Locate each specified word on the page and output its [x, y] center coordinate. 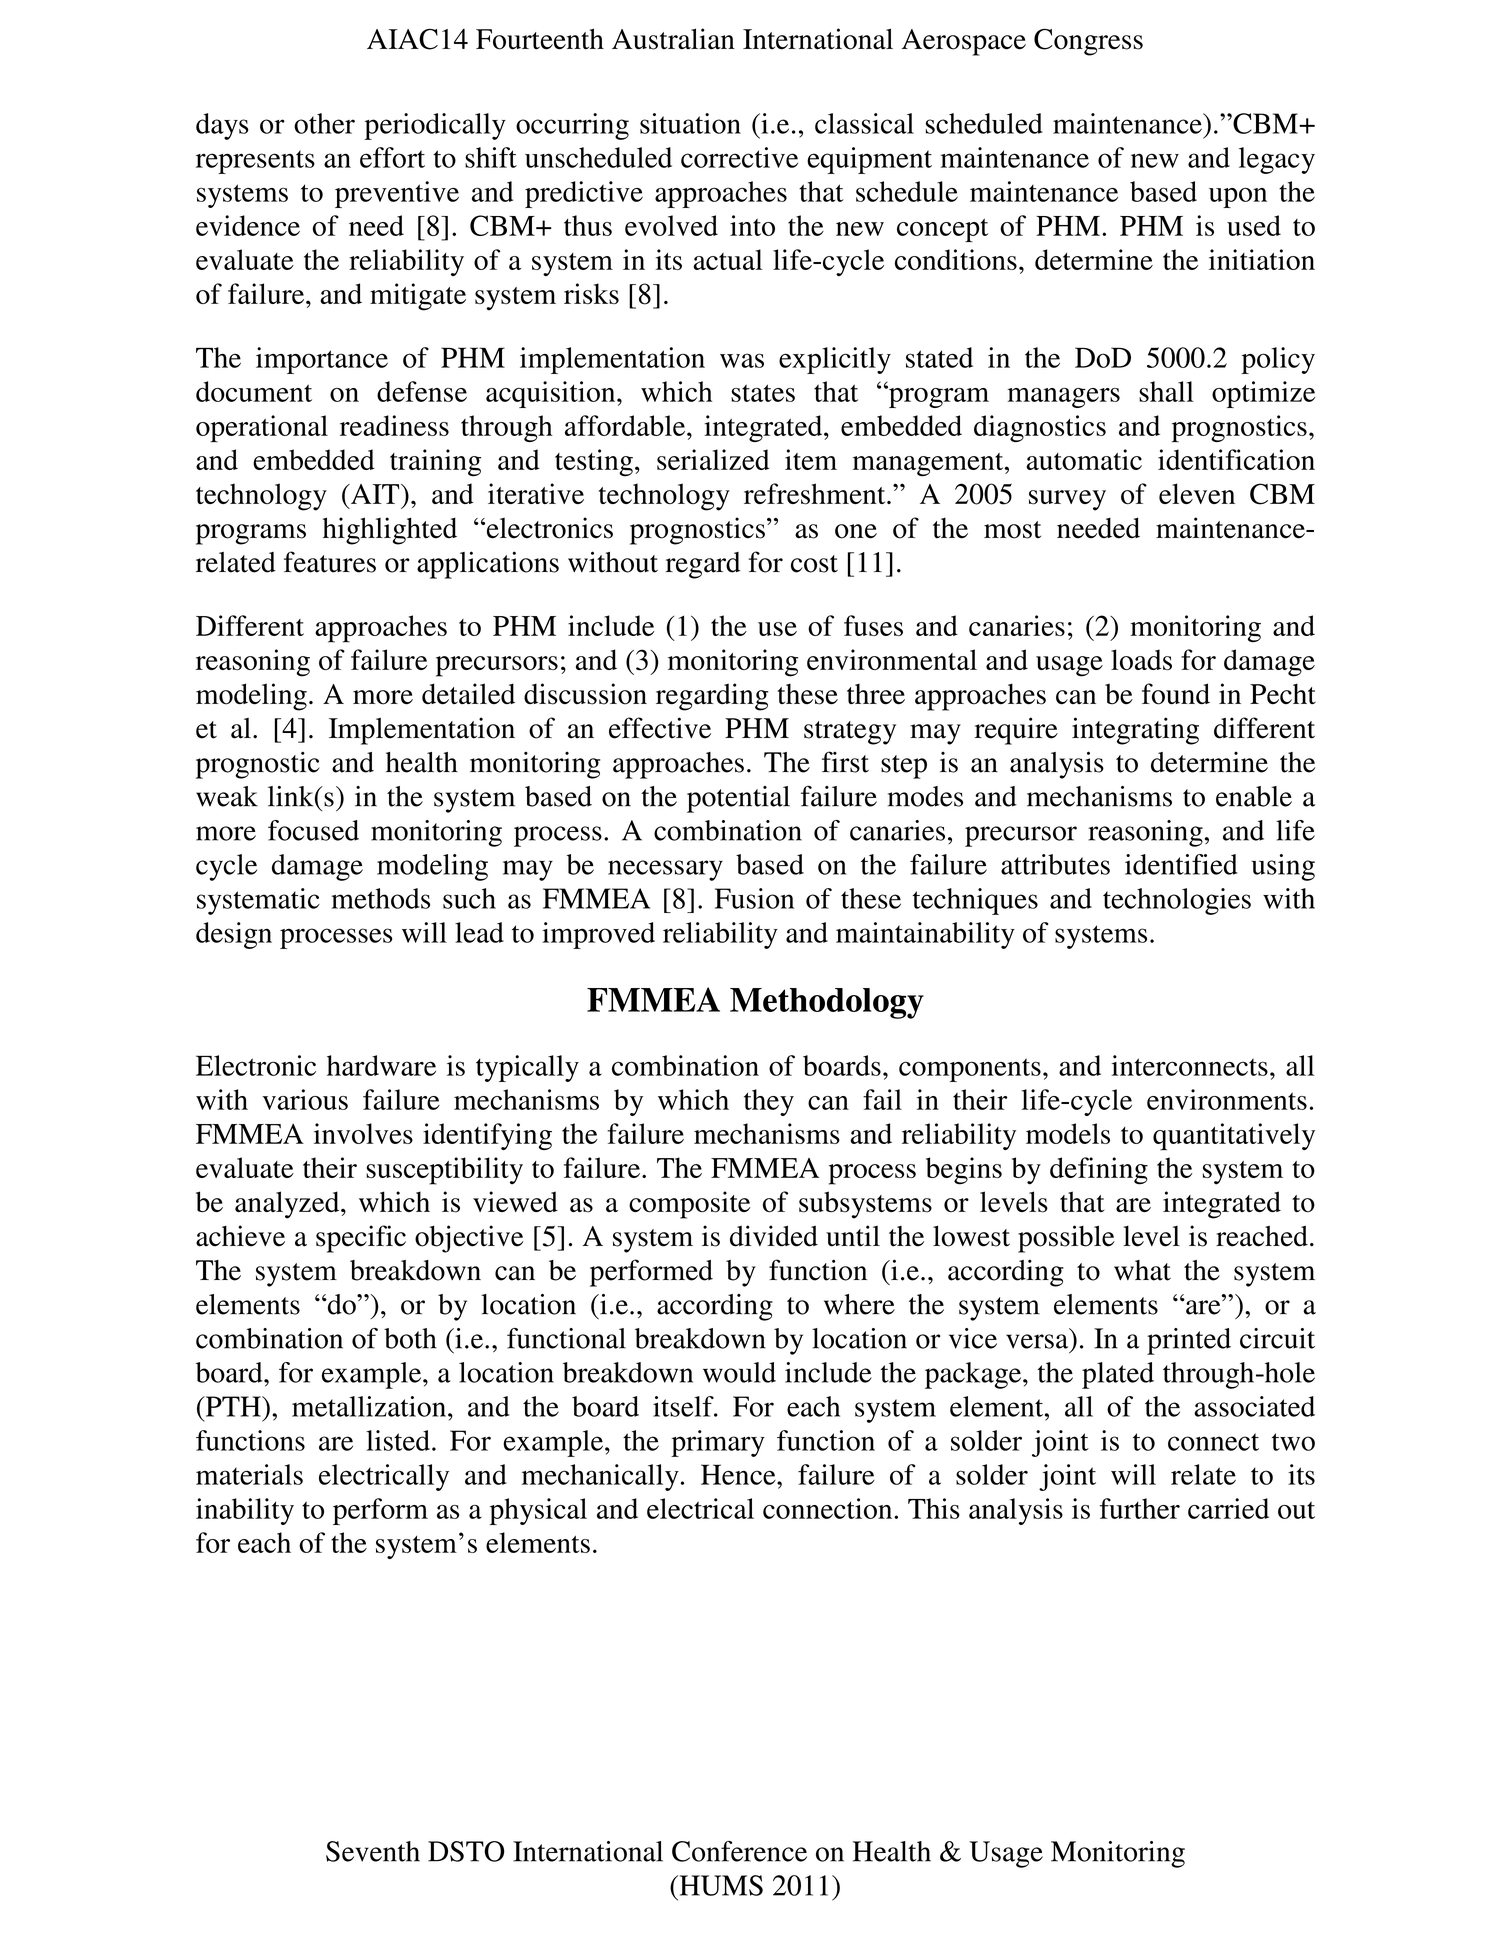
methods [380, 898]
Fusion [754, 898]
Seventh [373, 1851]
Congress [1088, 42]
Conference [739, 1851]
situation [690, 123]
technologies [1177, 901]
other [324, 123]
